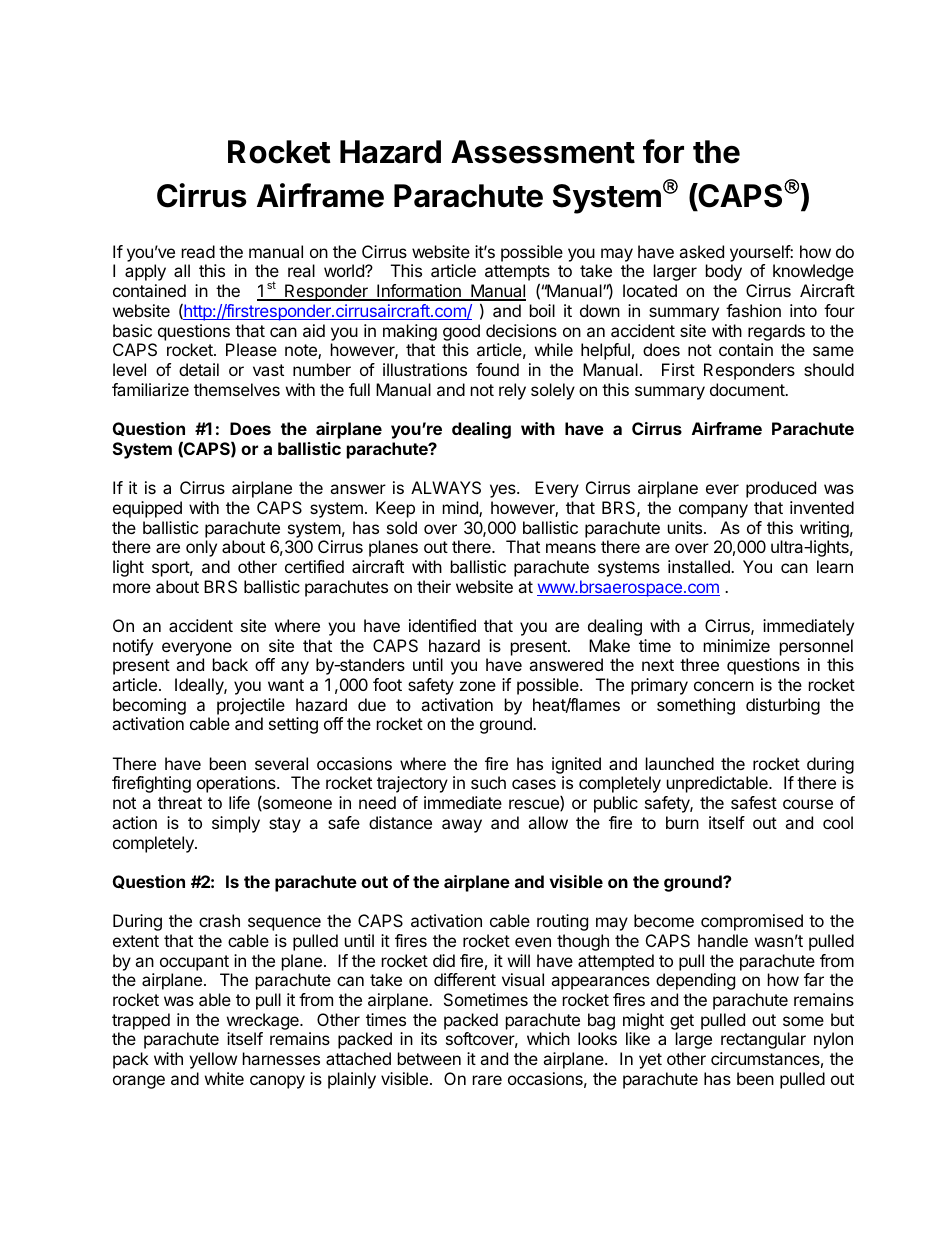 The width and height of the image is (952, 1233). Describe the element at coordinates (487, 1080) in the image. I see `rare` at that location.
